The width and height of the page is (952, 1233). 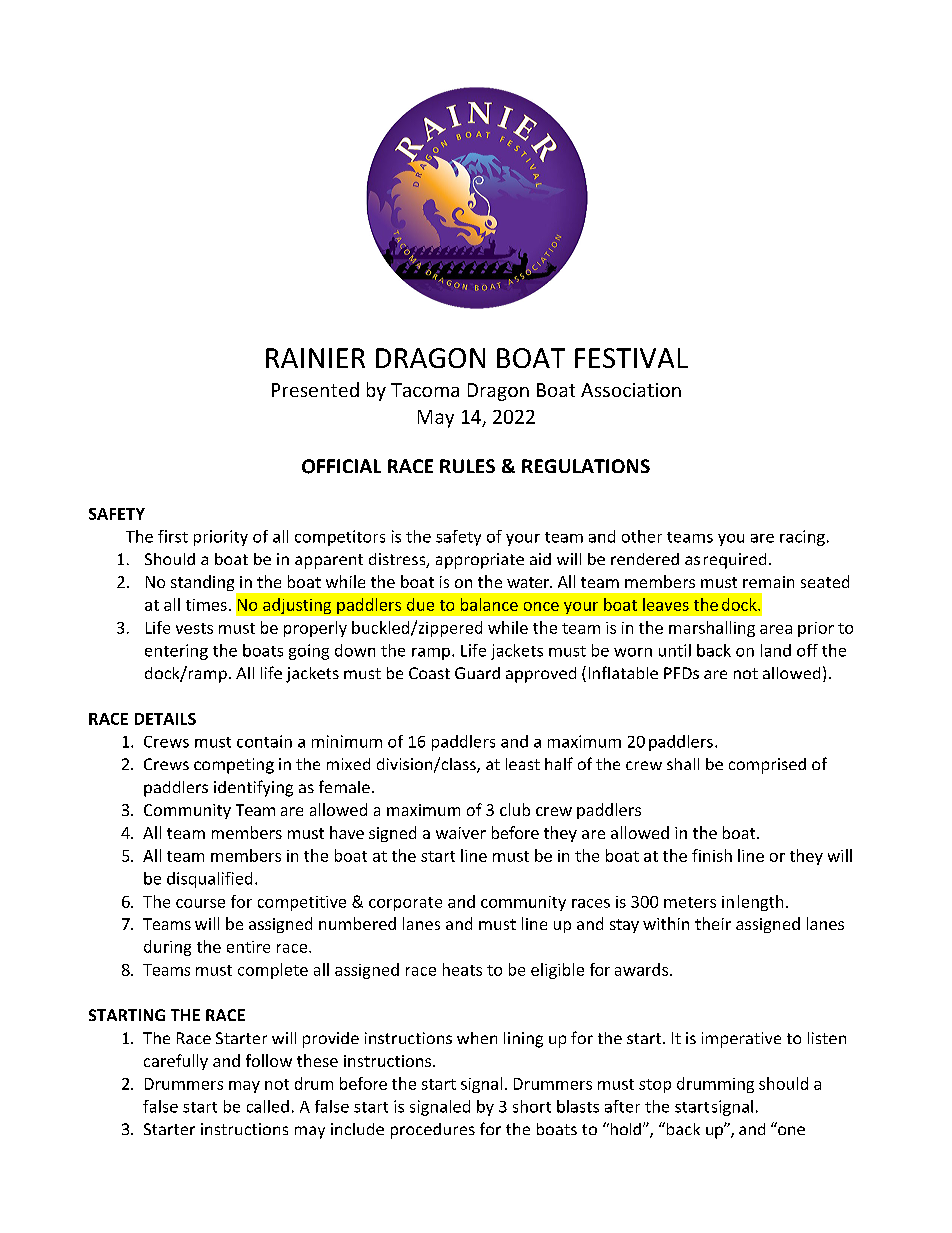 I want to click on appropriate, so click(x=480, y=561).
